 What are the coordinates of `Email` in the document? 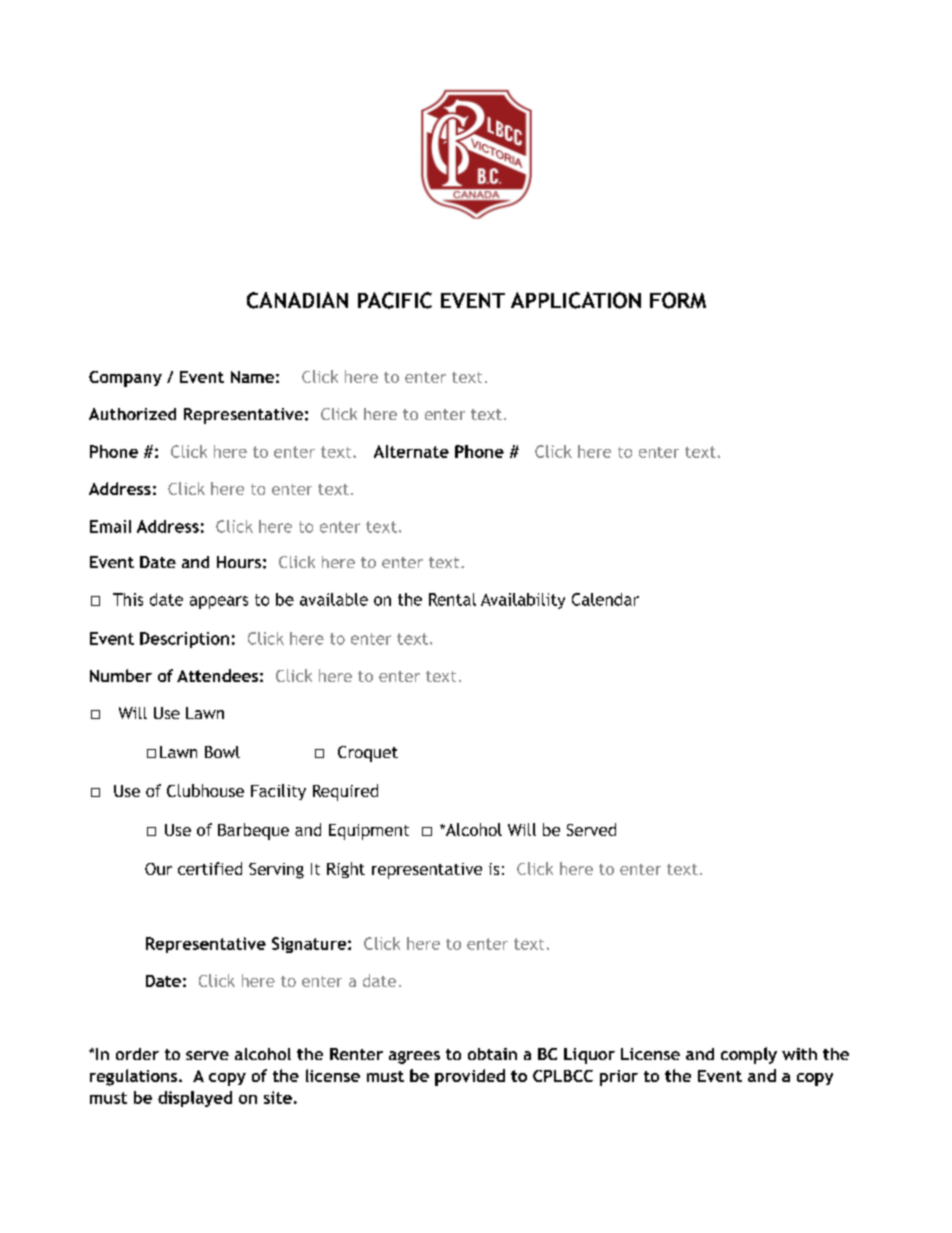 It's located at (110, 526).
